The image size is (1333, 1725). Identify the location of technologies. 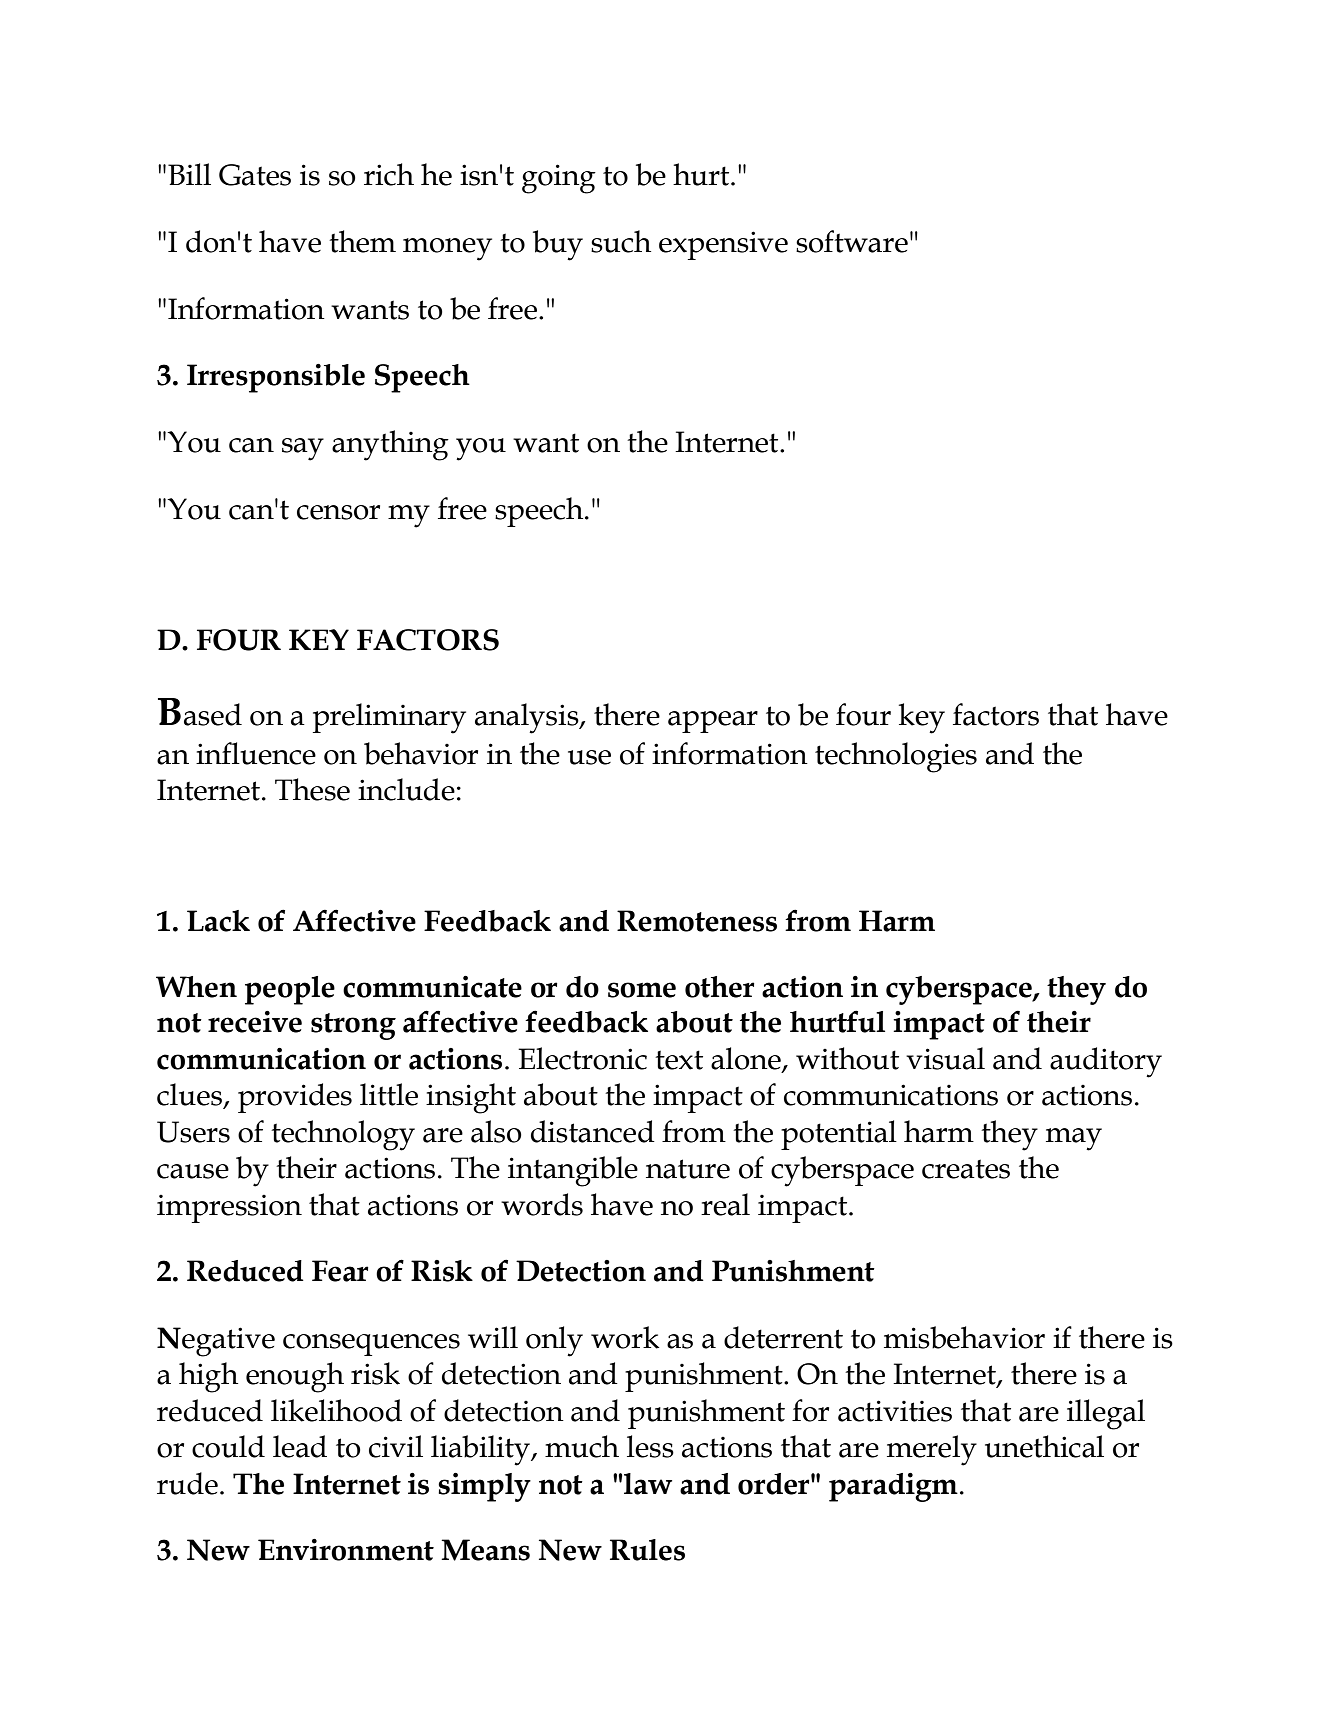
(896, 757).
